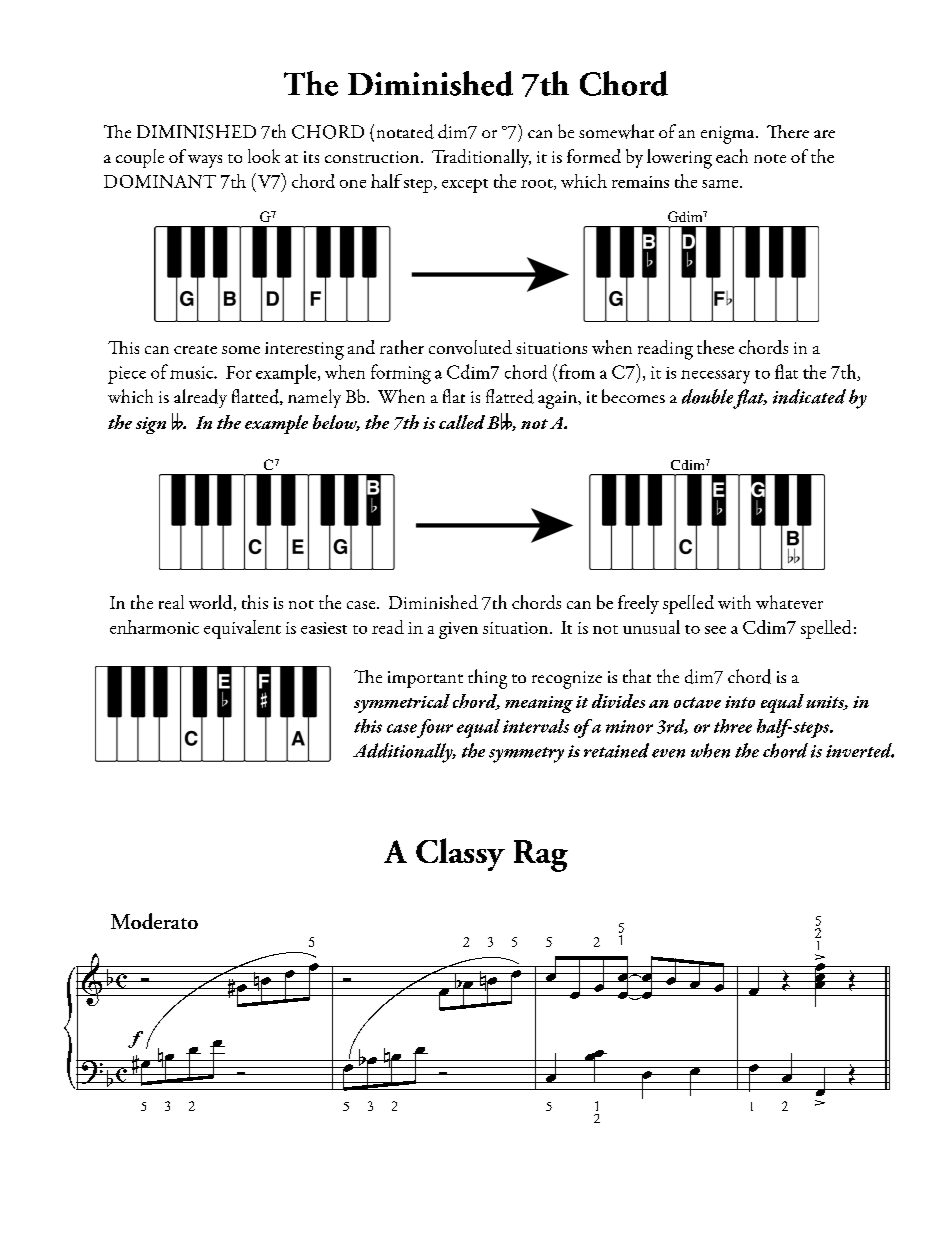 Image resolution: width=952 pixels, height=1233 pixels. Describe the element at coordinates (541, 856) in the document. I see `Rag` at that location.
